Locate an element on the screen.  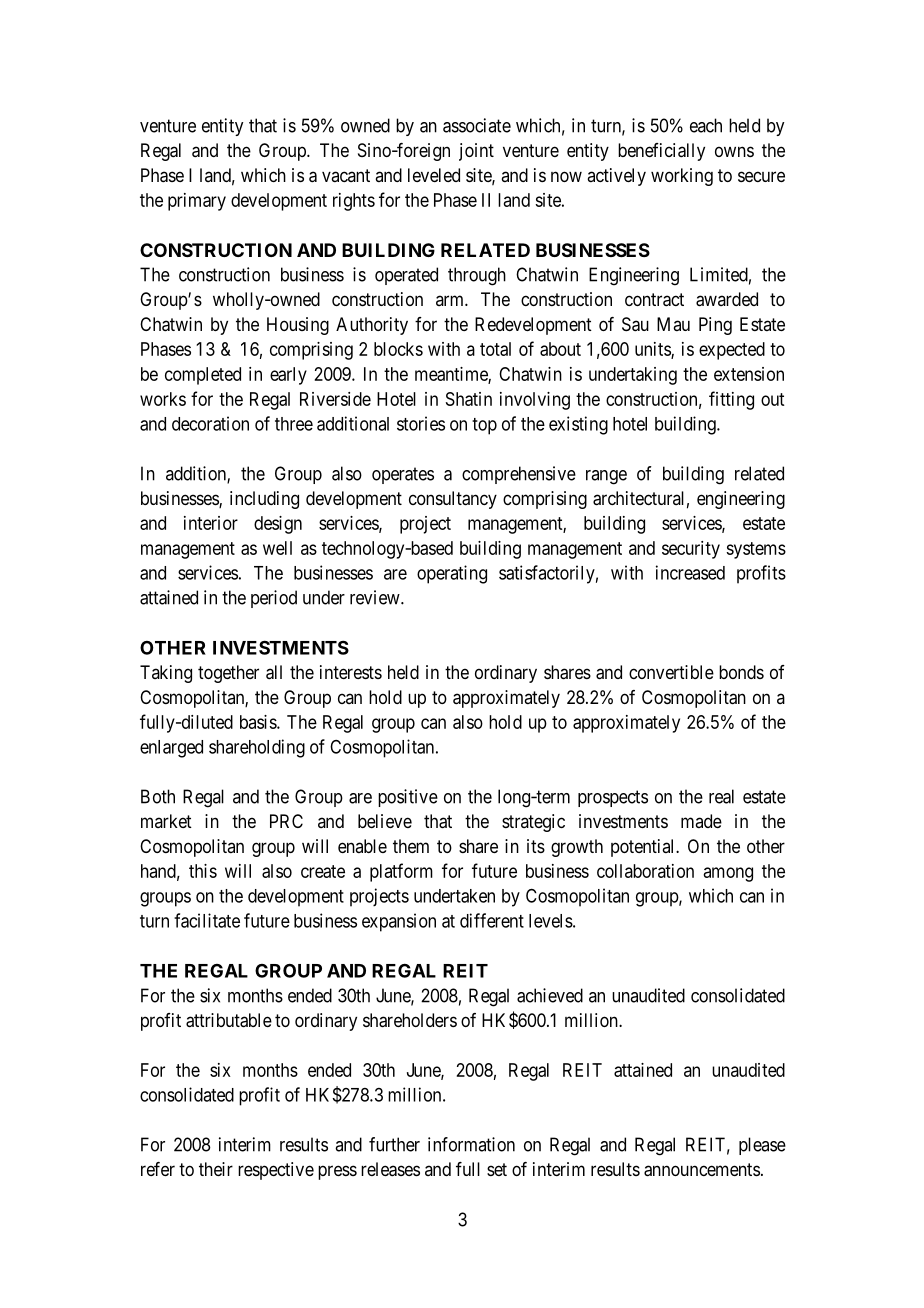
operating is located at coordinates (452, 574).
